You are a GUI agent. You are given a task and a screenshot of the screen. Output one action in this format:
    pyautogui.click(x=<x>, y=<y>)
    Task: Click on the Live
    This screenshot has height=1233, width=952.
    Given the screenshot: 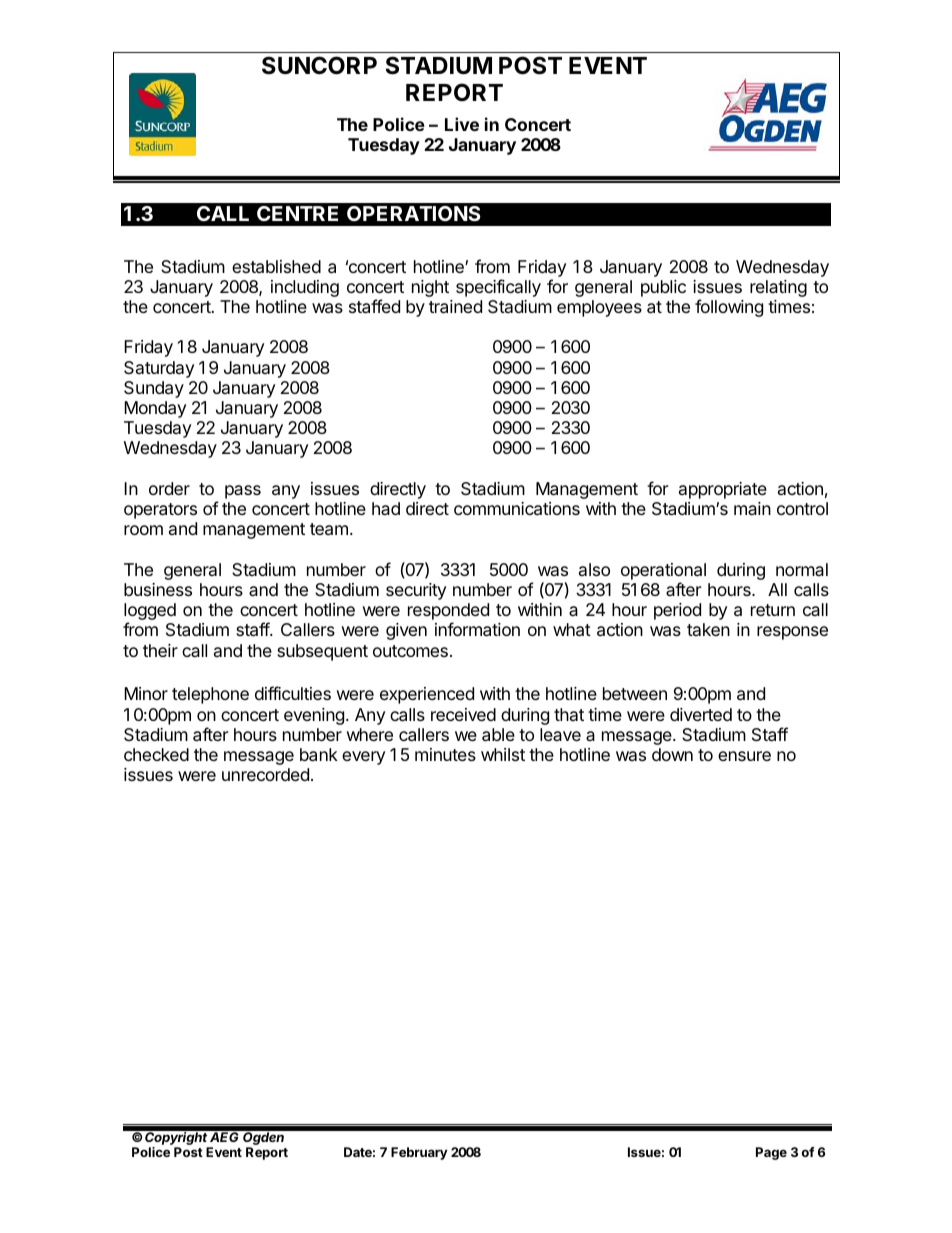 What is the action you would take?
    pyautogui.click(x=462, y=124)
